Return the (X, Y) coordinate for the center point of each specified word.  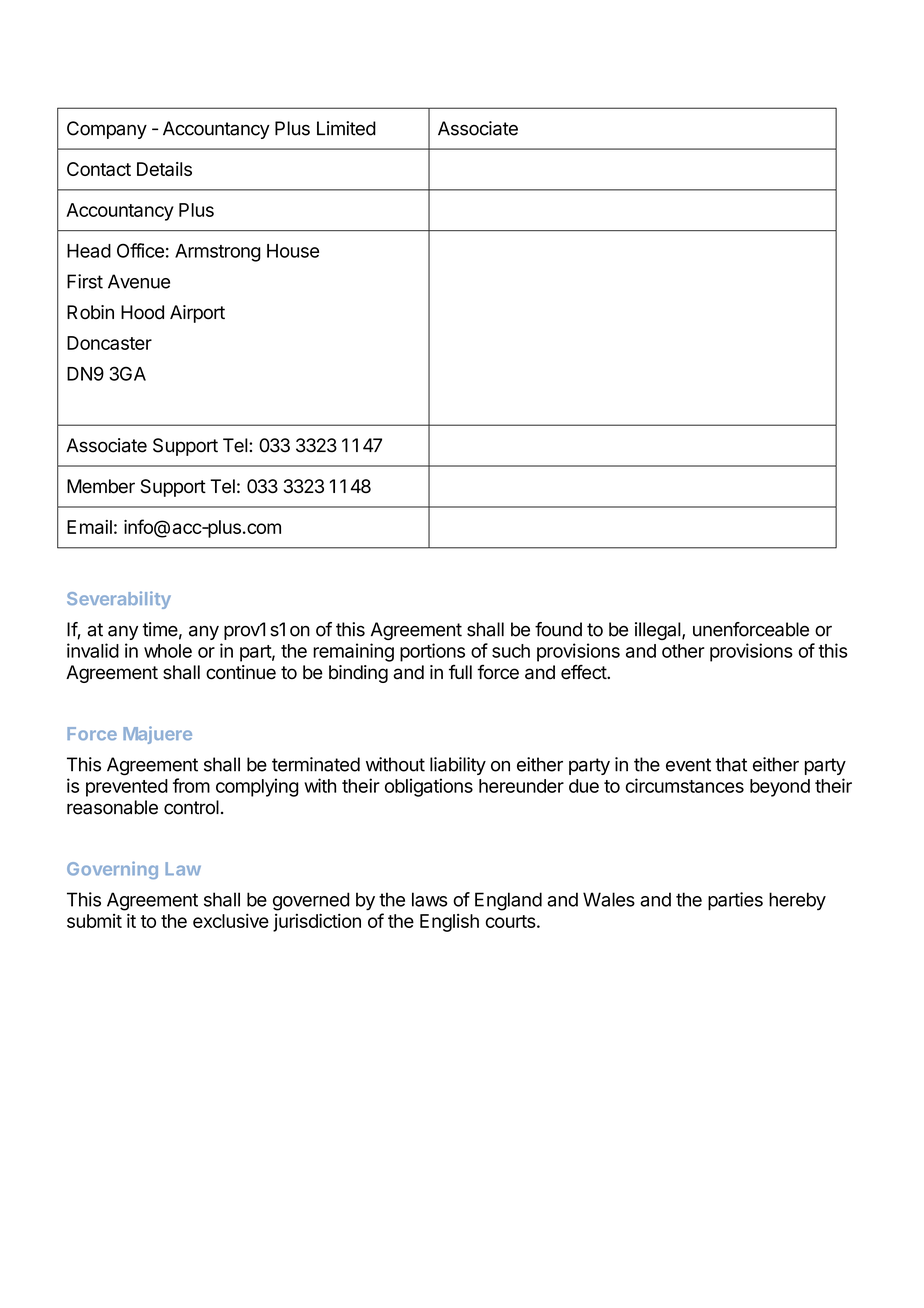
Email (89, 527)
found (558, 629)
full (460, 672)
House (293, 251)
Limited (346, 128)
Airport (197, 314)
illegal (658, 631)
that (731, 764)
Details (164, 169)
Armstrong (218, 253)
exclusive (231, 921)
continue (241, 672)
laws (430, 899)
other (683, 651)
